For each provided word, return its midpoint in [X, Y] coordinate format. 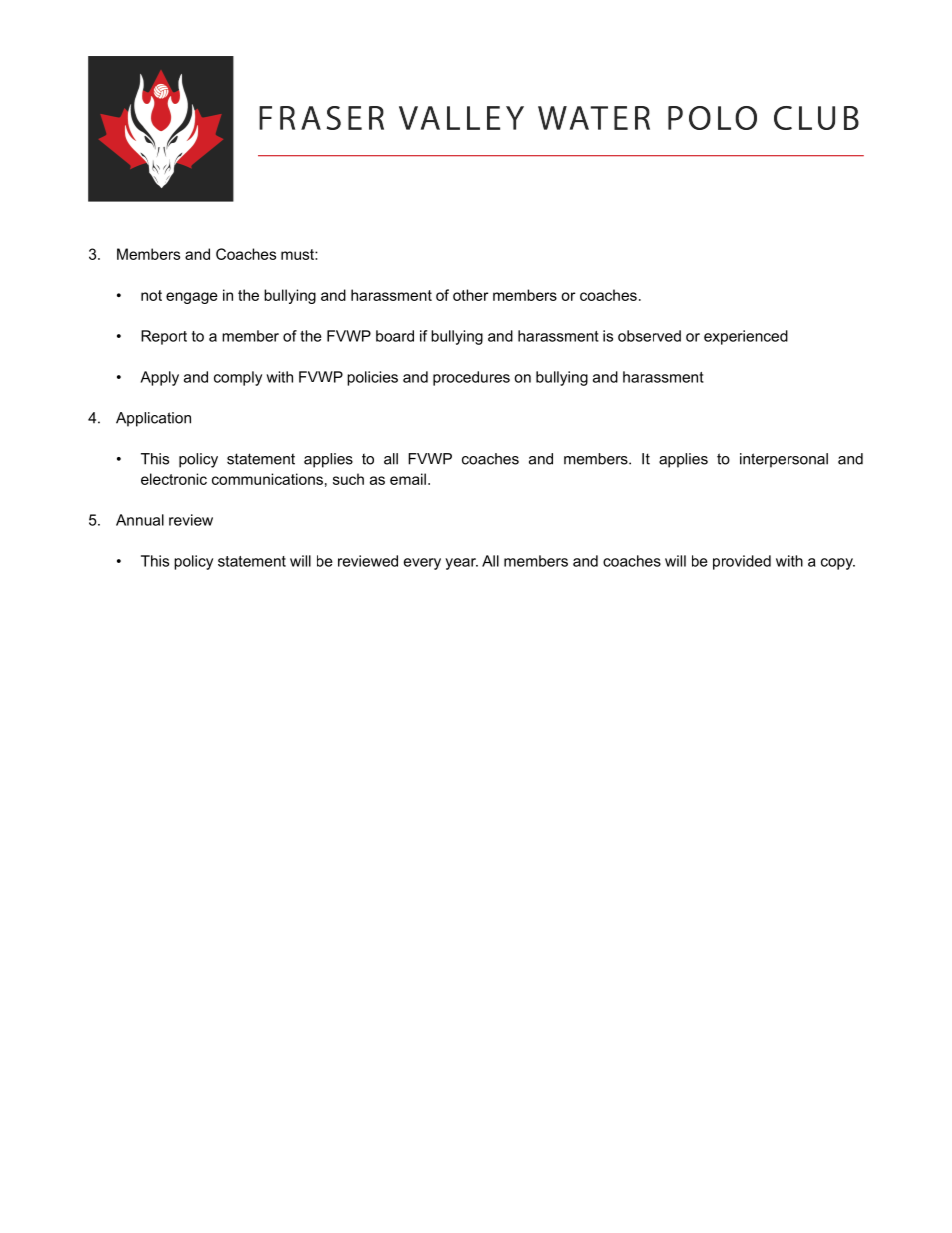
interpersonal [784, 460]
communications [267, 479]
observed [649, 336]
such [348, 479]
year [461, 564]
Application [153, 419]
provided [742, 562]
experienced [746, 337]
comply [238, 378]
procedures [471, 378]
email [408, 479]
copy [838, 564]
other [470, 295]
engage [192, 298]
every [422, 564]
